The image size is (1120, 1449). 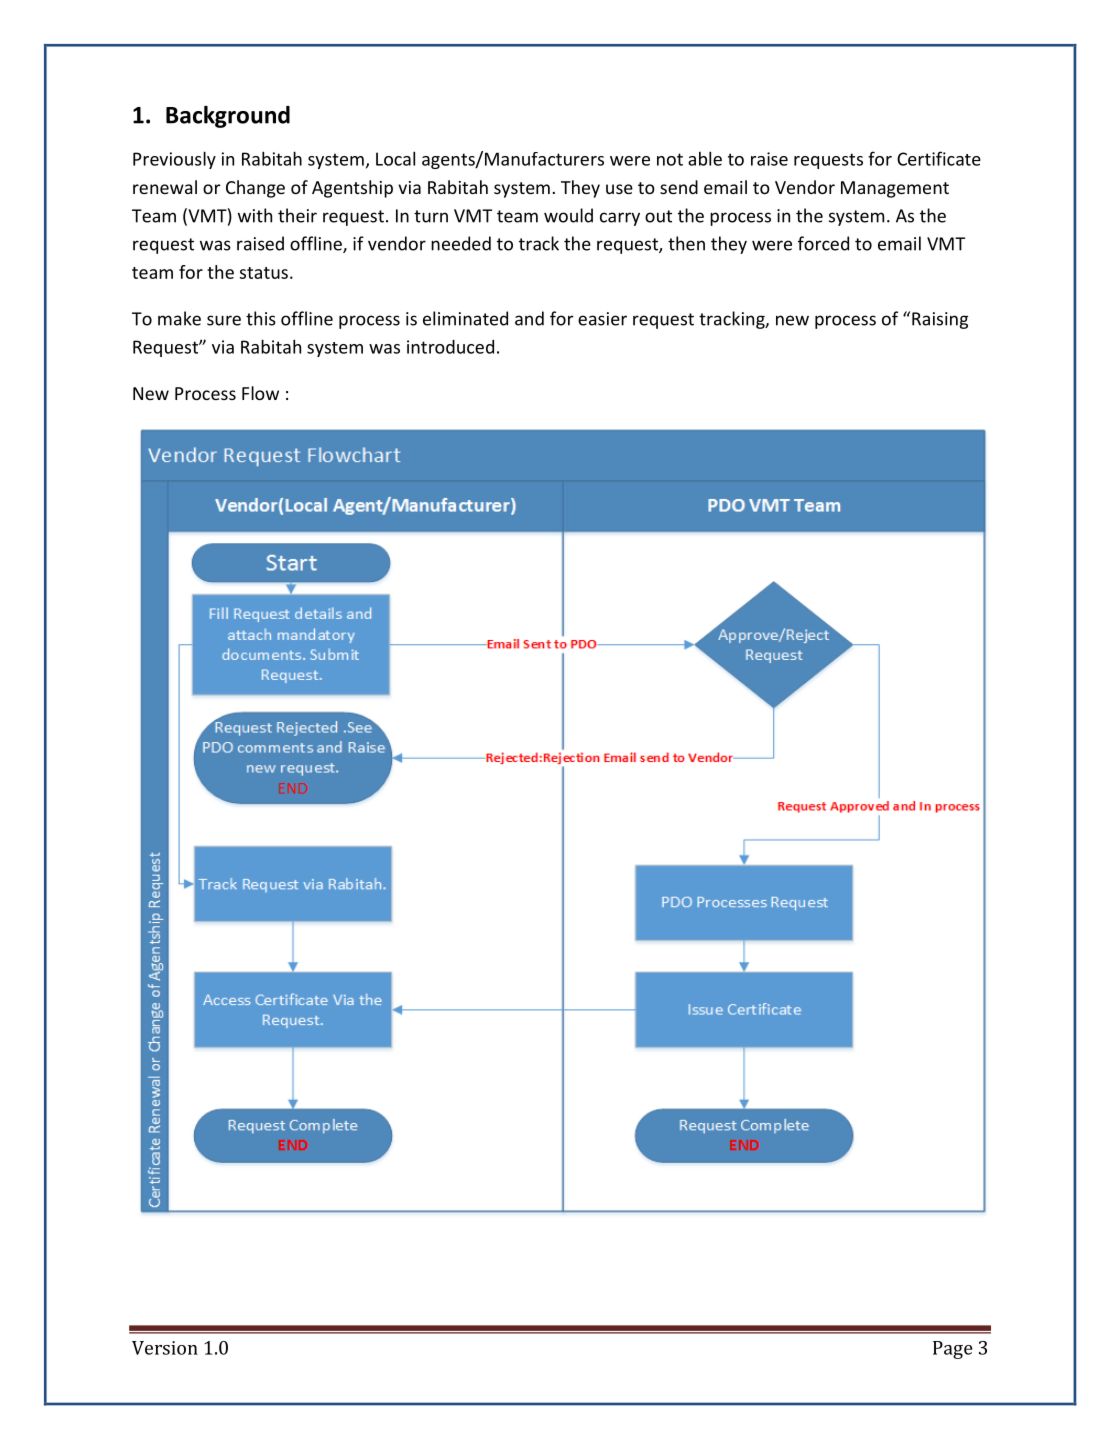 What do you see at coordinates (895, 189) in the screenshot?
I see `Management` at bounding box center [895, 189].
